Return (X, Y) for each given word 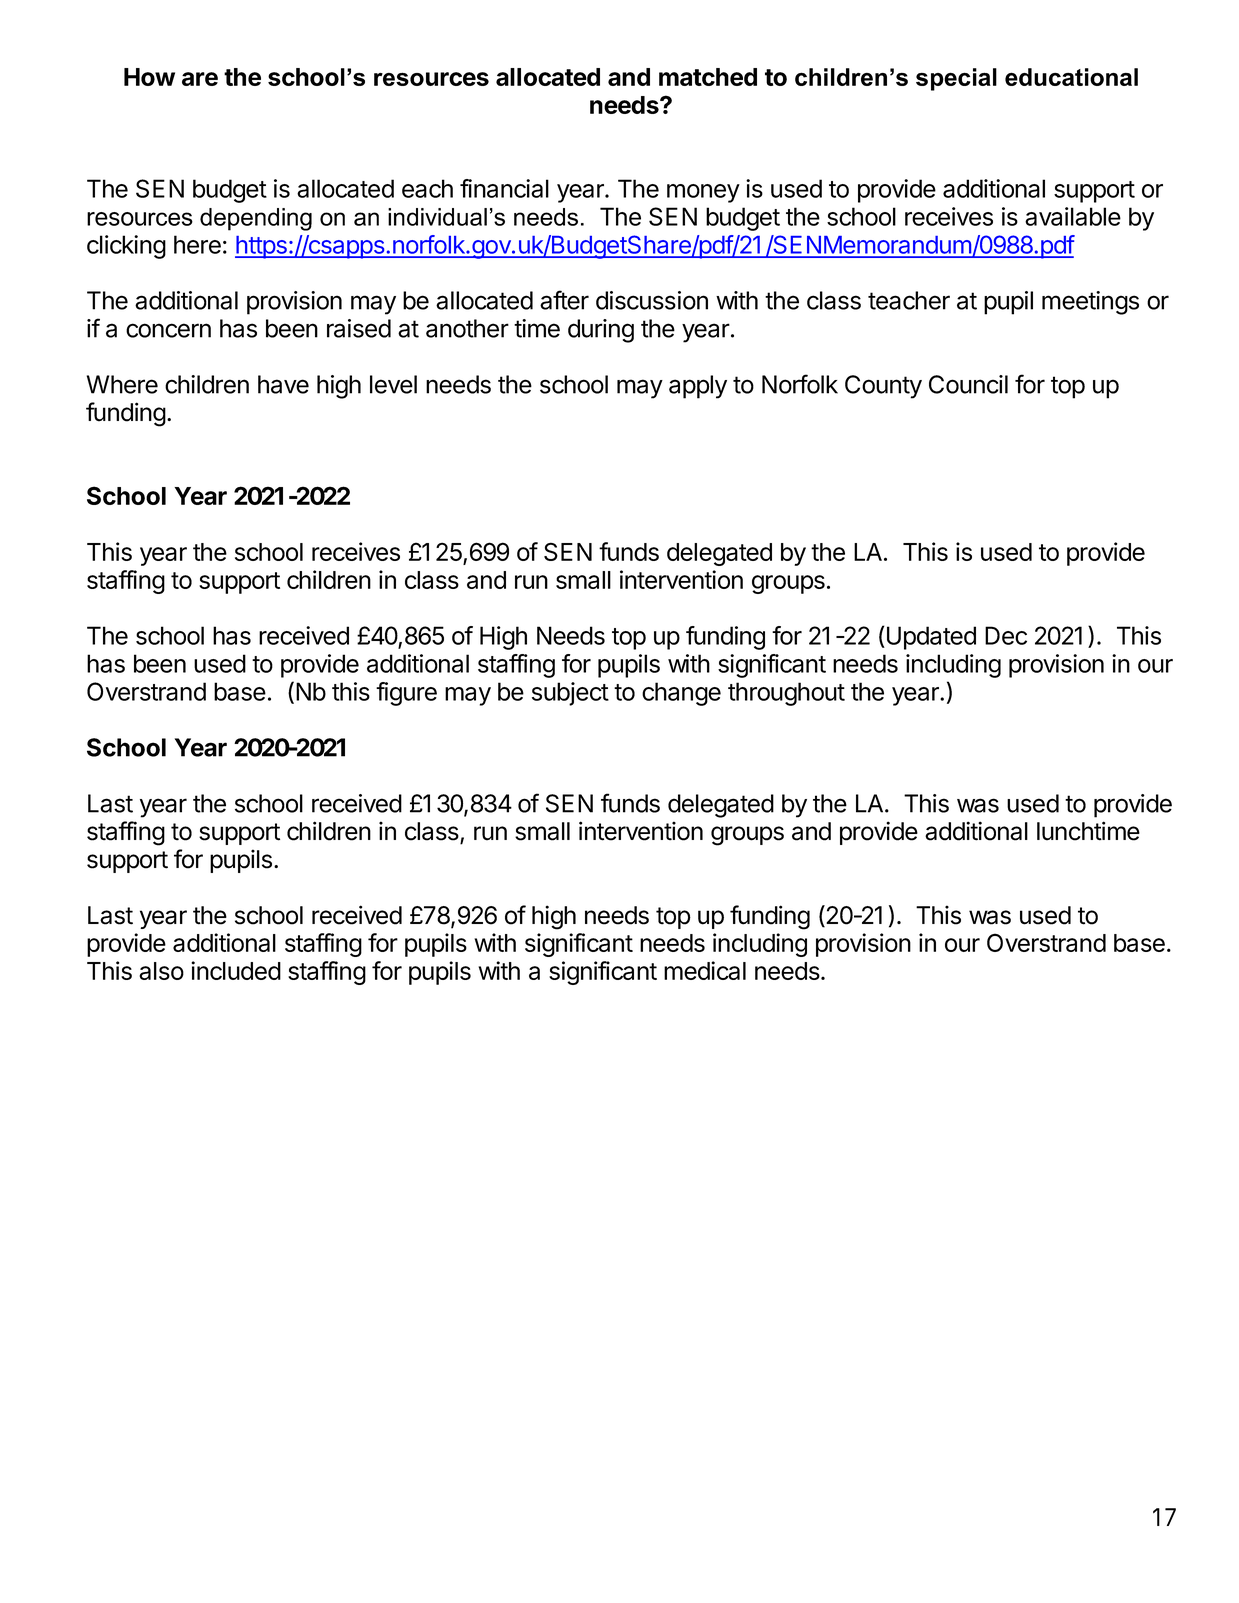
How (149, 77)
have (283, 384)
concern (168, 330)
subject (570, 694)
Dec (1006, 635)
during (601, 331)
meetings (1090, 303)
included (236, 970)
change (681, 694)
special (956, 79)
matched (708, 77)
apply (698, 387)
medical (705, 970)
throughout (786, 694)
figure (406, 694)
